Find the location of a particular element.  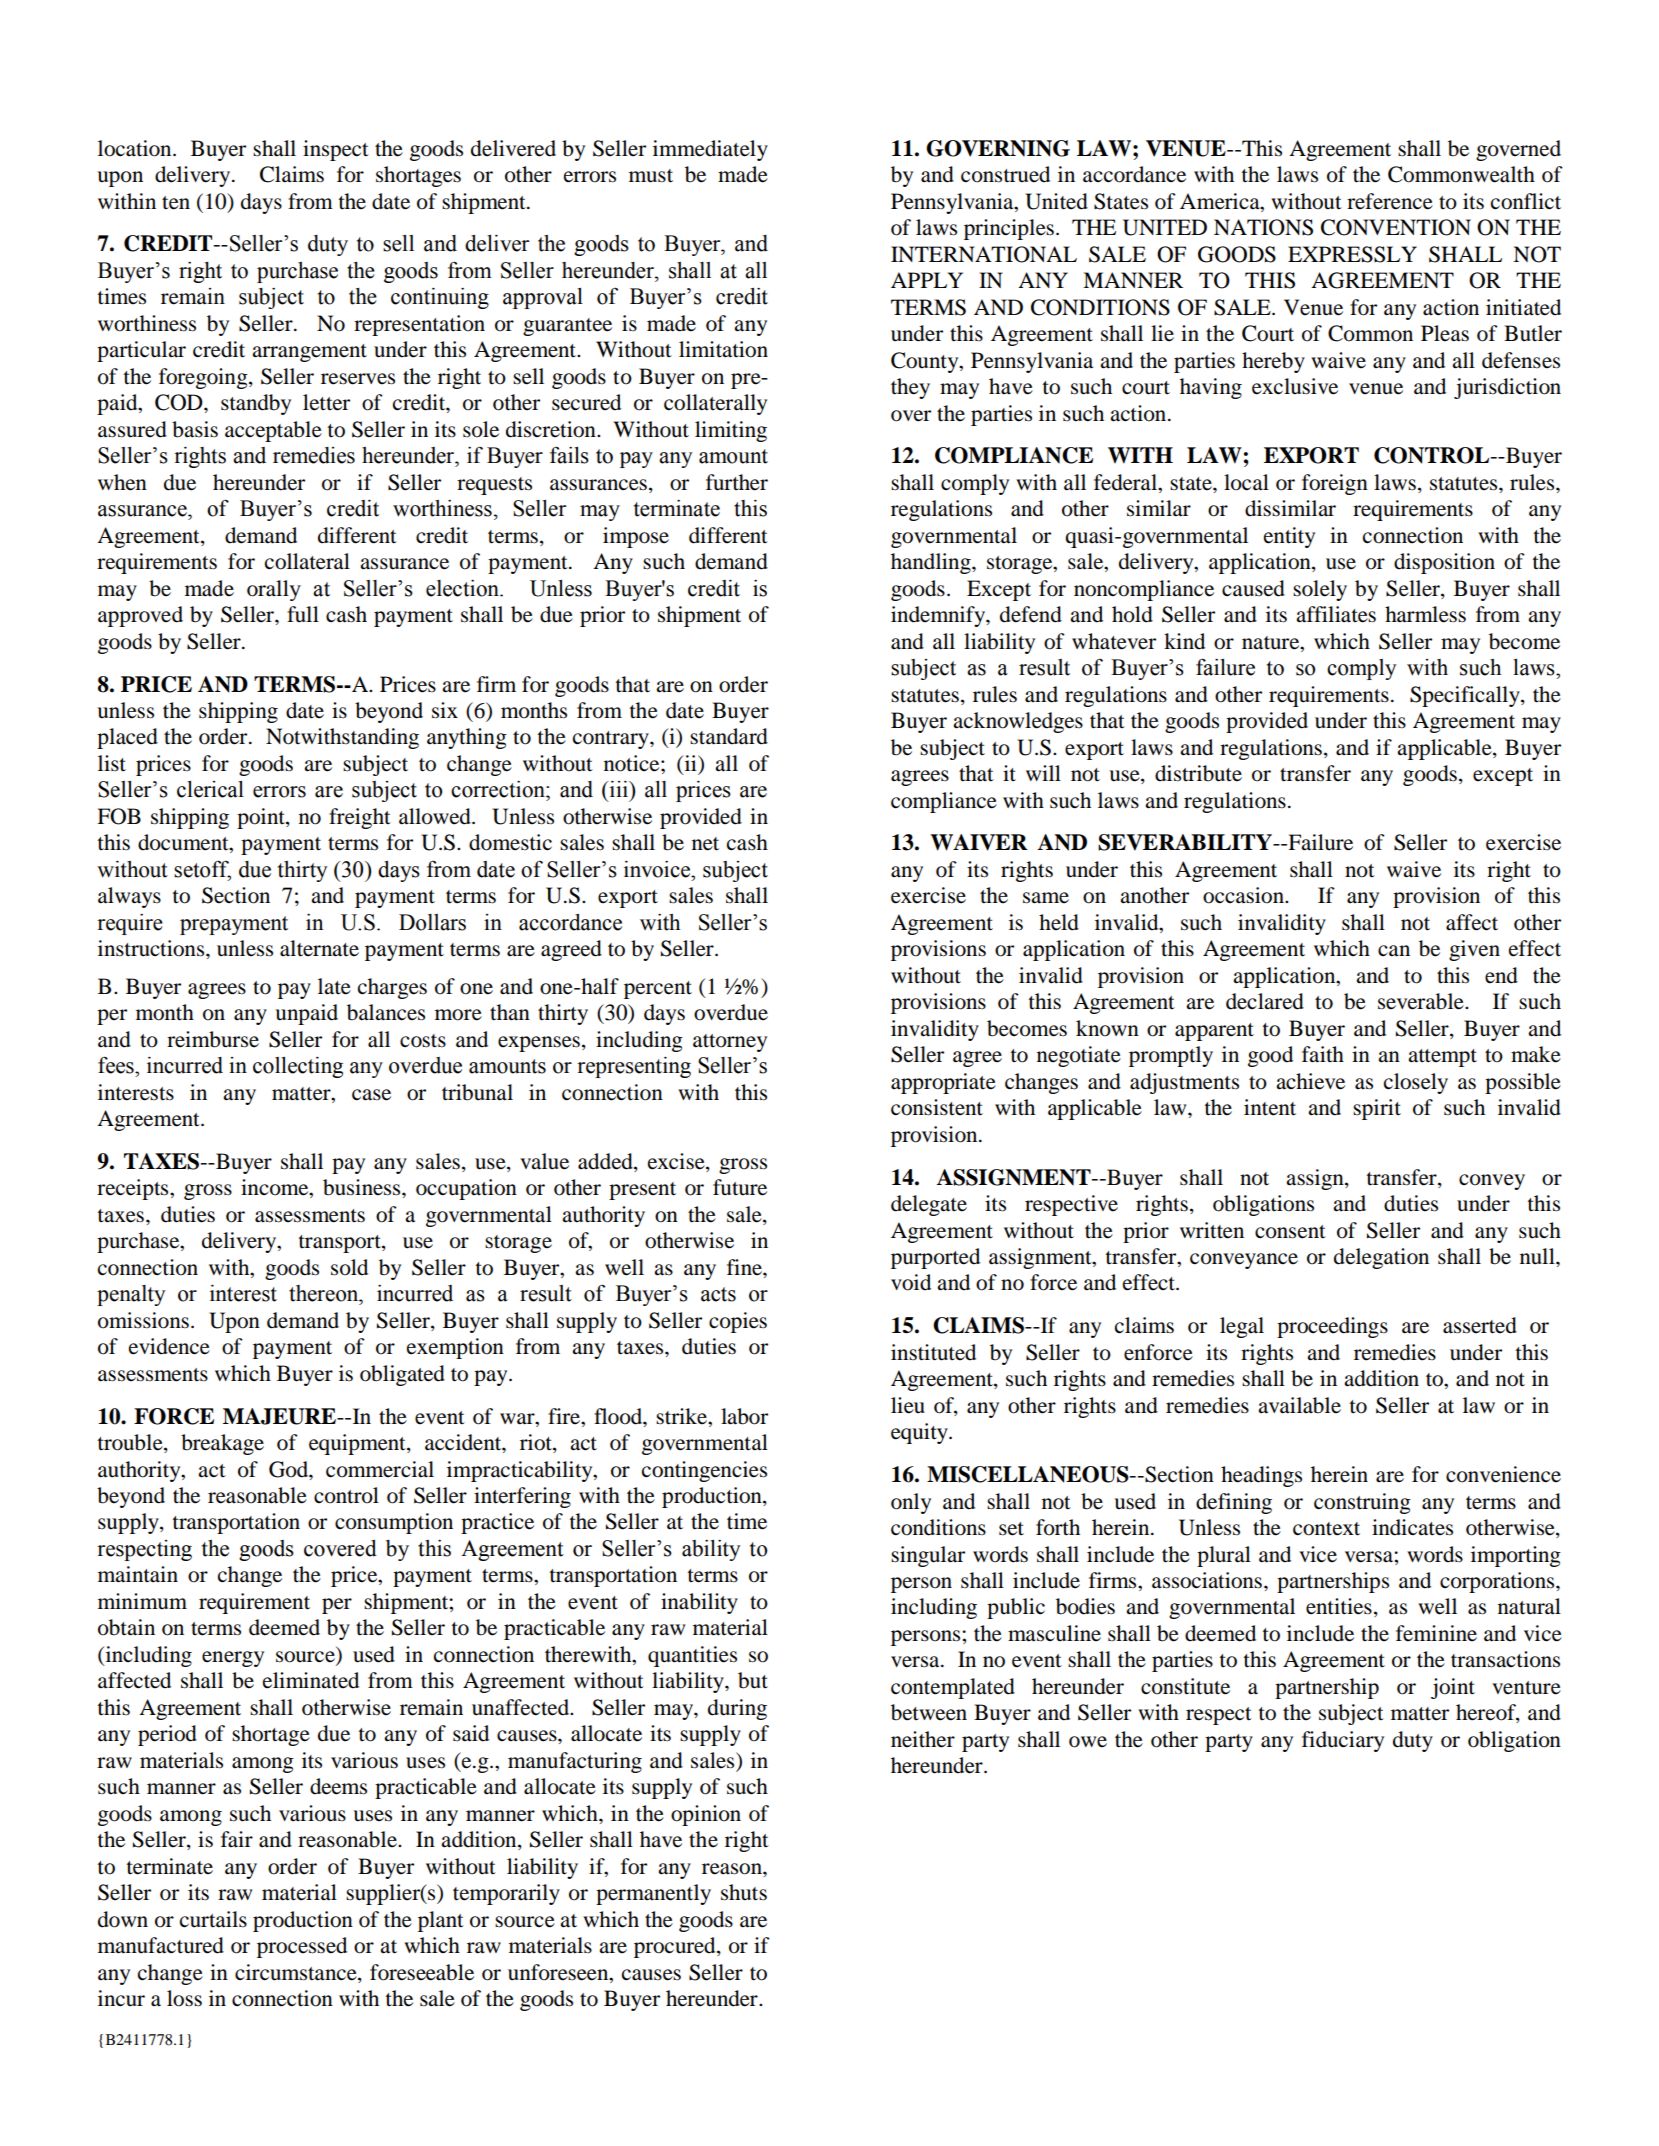

standard is located at coordinates (729, 736).
